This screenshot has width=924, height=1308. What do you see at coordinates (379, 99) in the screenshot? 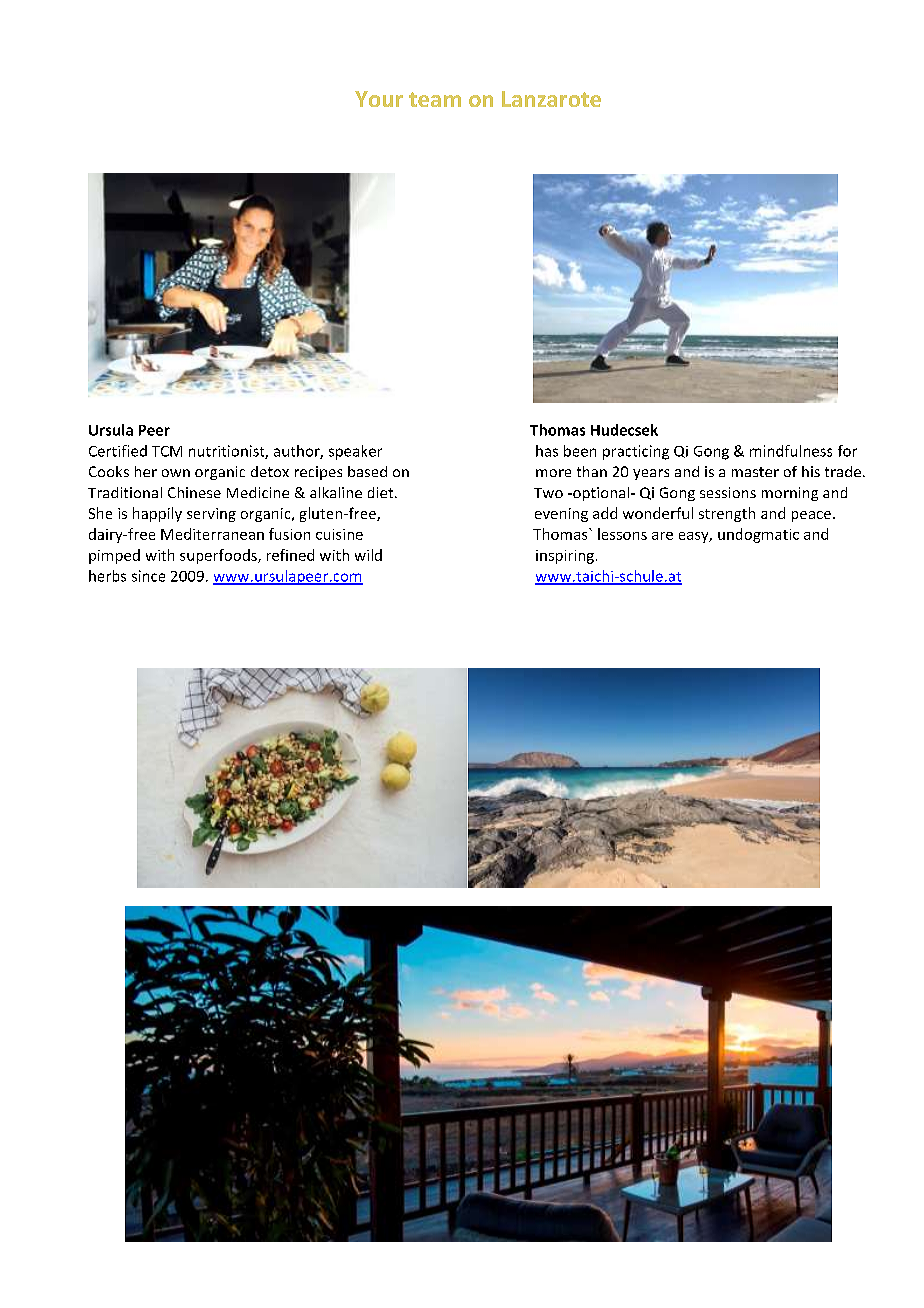
I see `Your` at bounding box center [379, 99].
